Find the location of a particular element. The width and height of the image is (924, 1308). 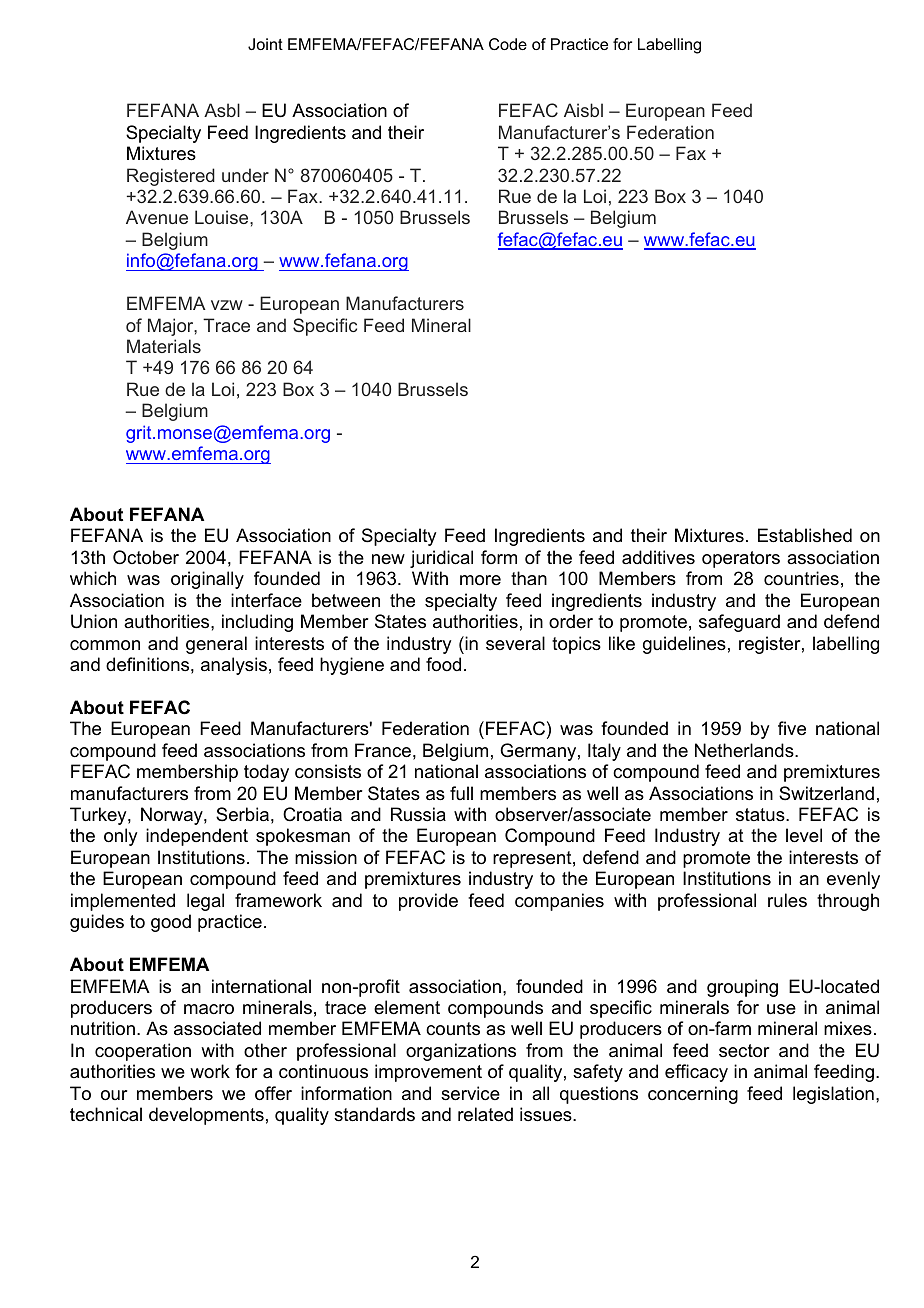

independent is located at coordinates (197, 837).
